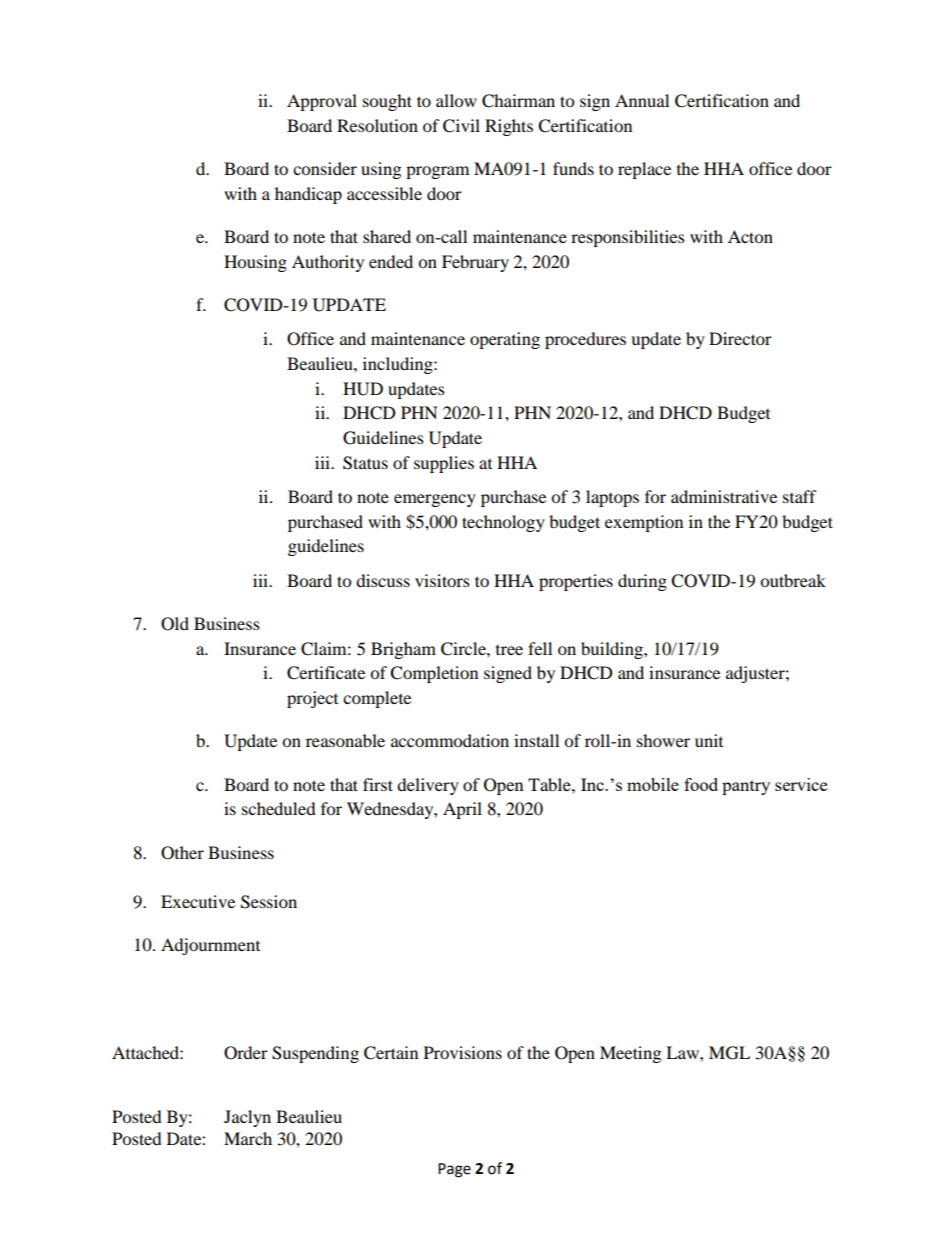  Describe the element at coordinates (450, 740) in the page. I see `accommodation` at that location.
